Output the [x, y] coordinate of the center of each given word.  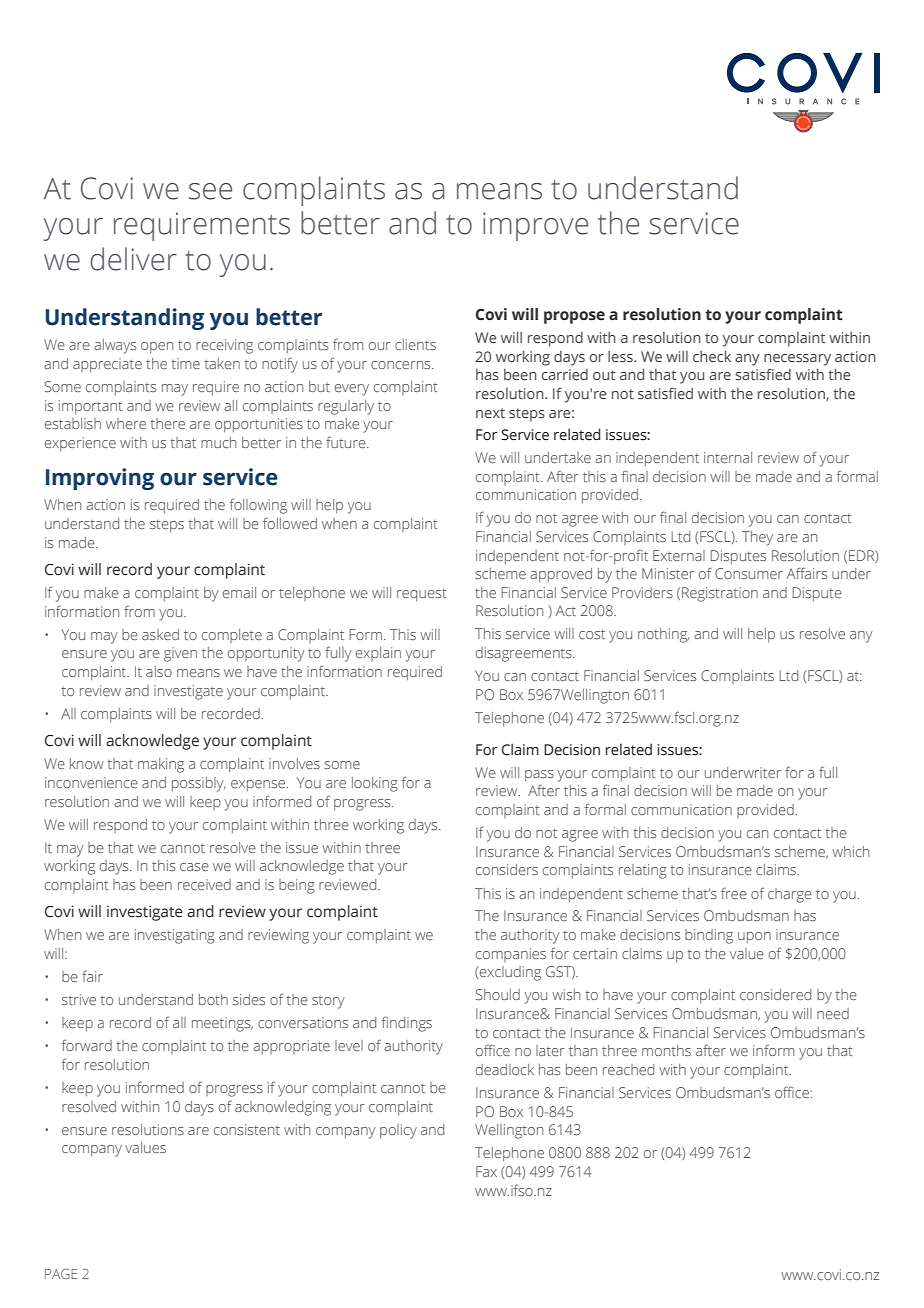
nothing [663, 635]
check [712, 356]
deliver [133, 259]
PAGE [61, 1274]
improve [535, 226]
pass [539, 776]
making [161, 765]
